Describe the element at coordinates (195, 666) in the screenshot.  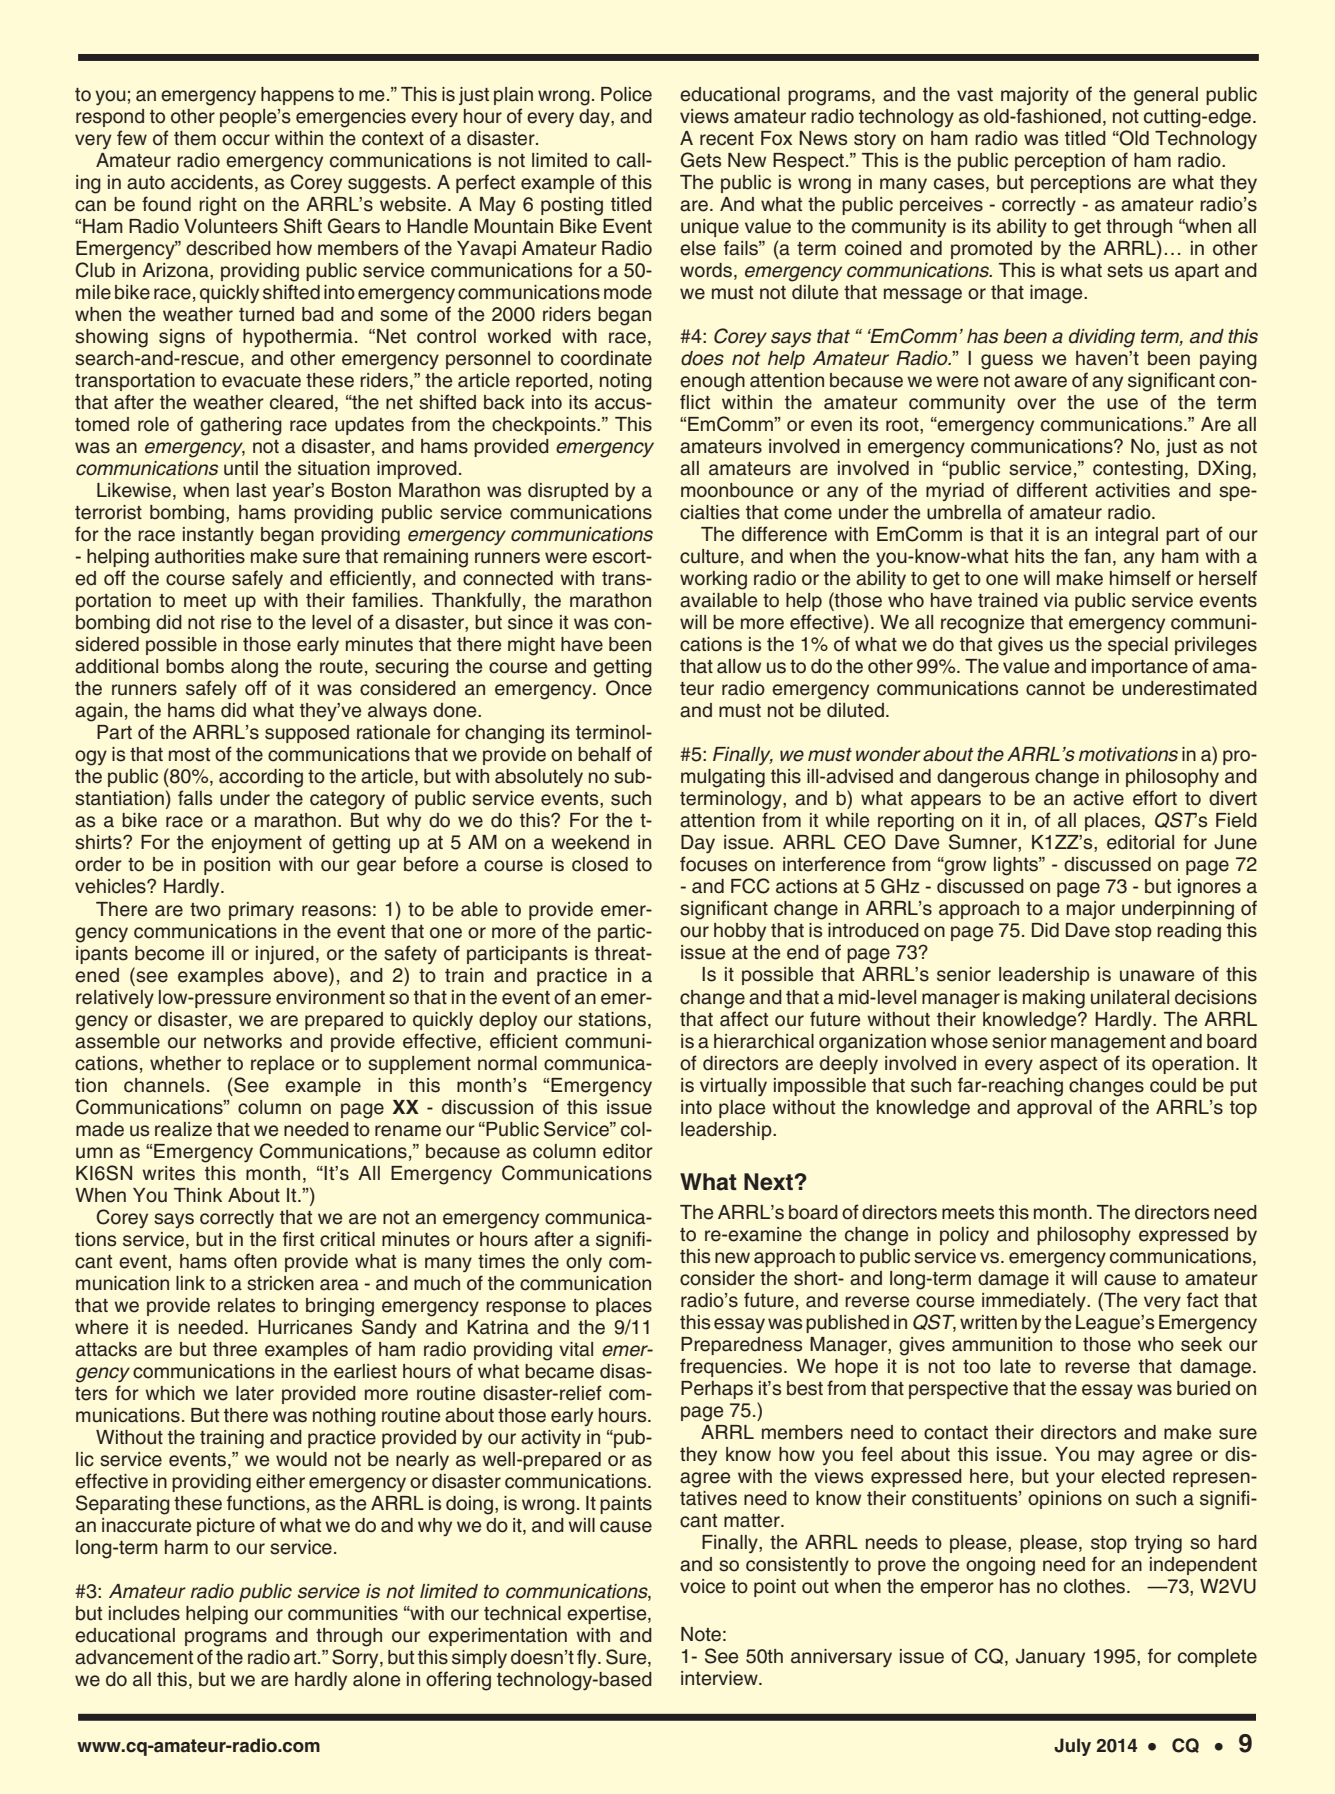
I see `bombs` at that location.
